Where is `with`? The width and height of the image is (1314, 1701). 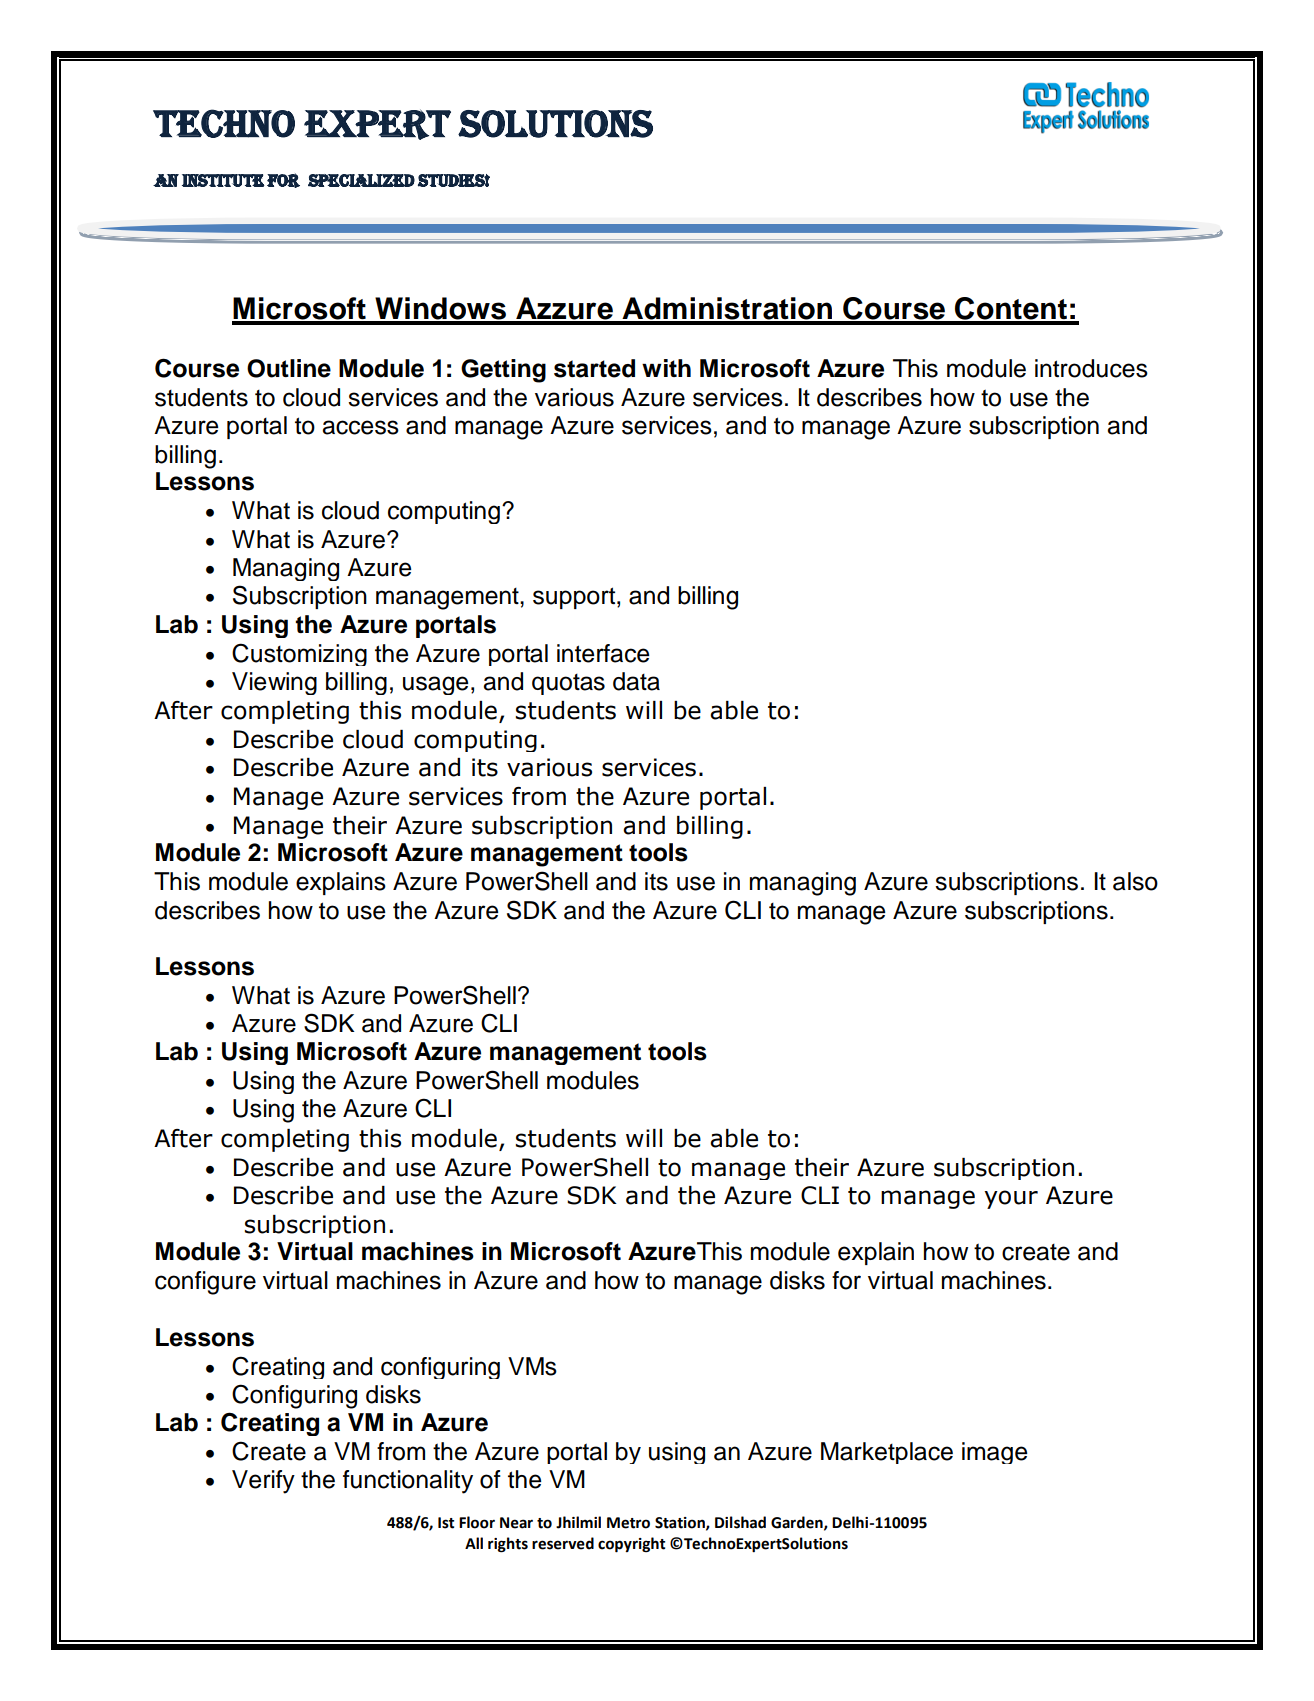
with is located at coordinates (666, 368).
